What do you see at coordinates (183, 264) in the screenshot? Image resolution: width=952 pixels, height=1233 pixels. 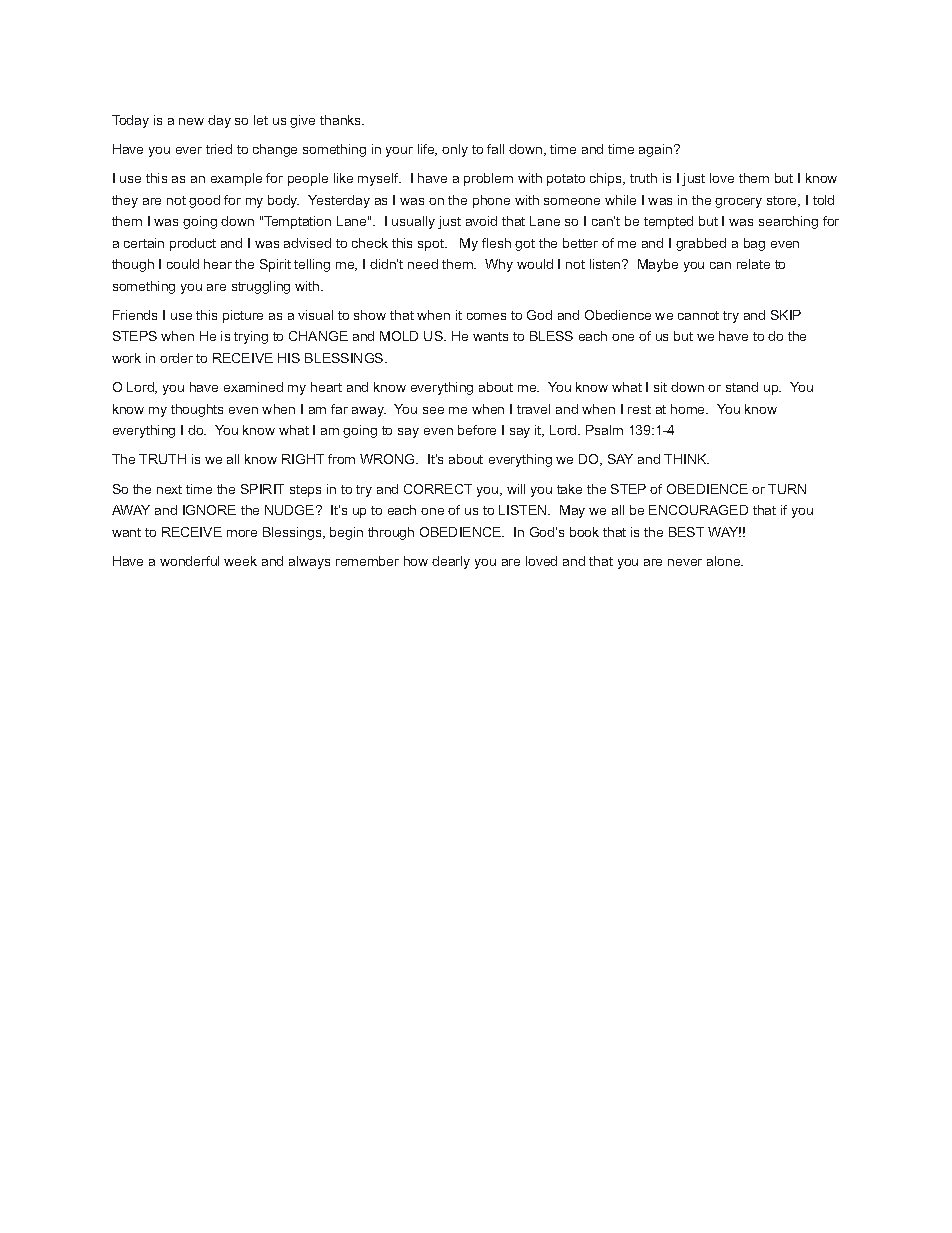 I see `could` at bounding box center [183, 264].
